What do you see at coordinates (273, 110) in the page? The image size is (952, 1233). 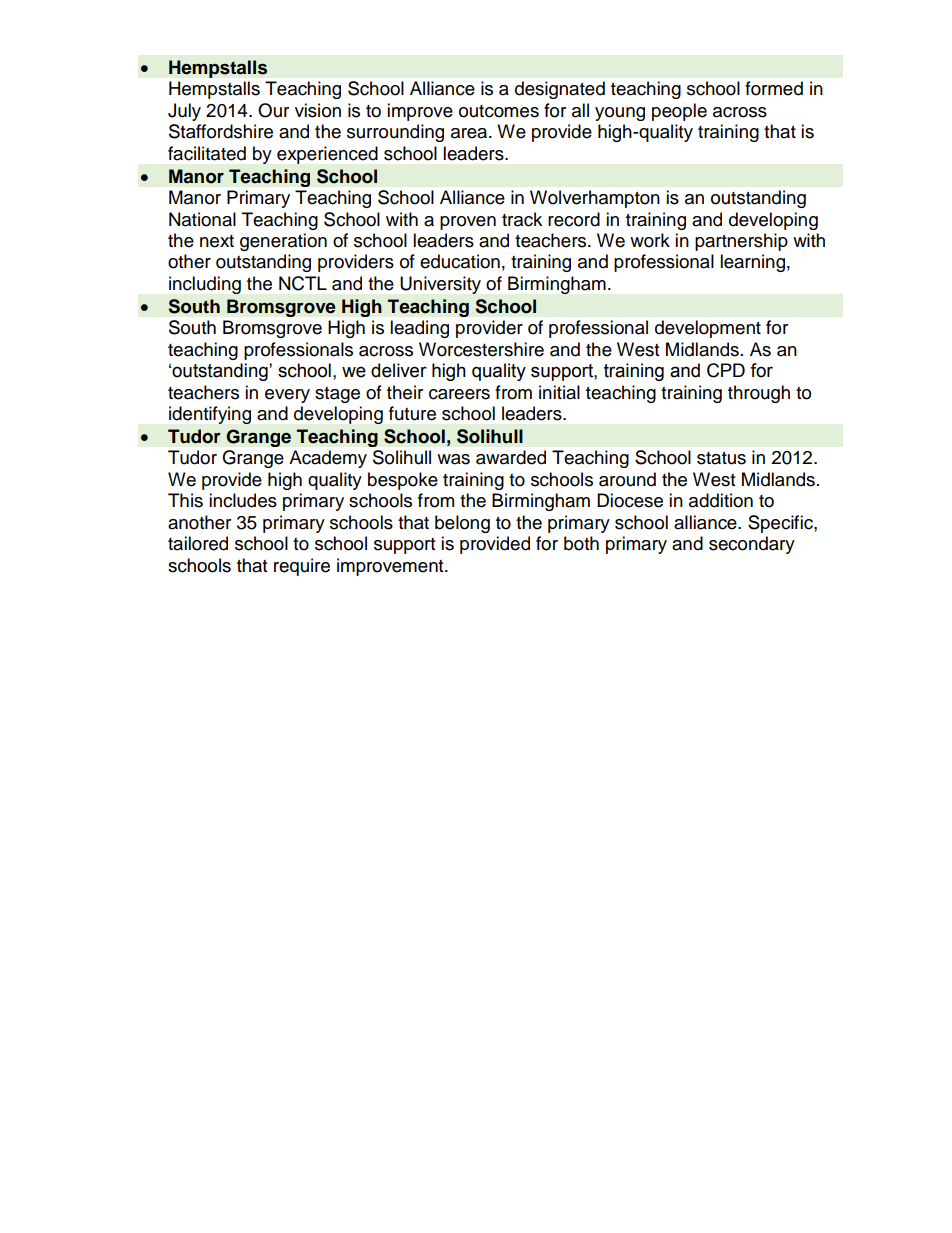 I see `Our` at bounding box center [273, 110].
